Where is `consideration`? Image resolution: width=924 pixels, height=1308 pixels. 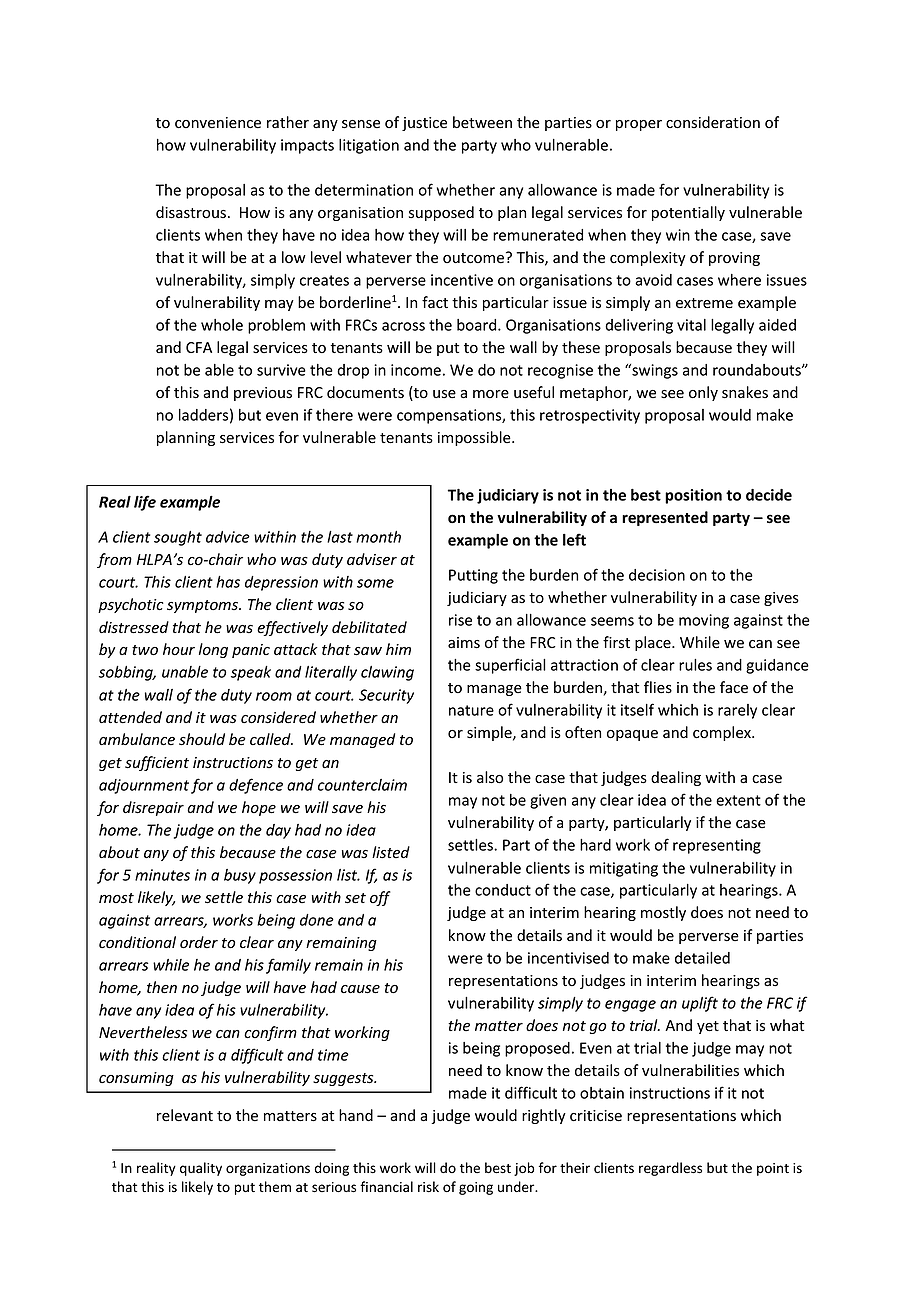
consideration is located at coordinates (713, 122).
